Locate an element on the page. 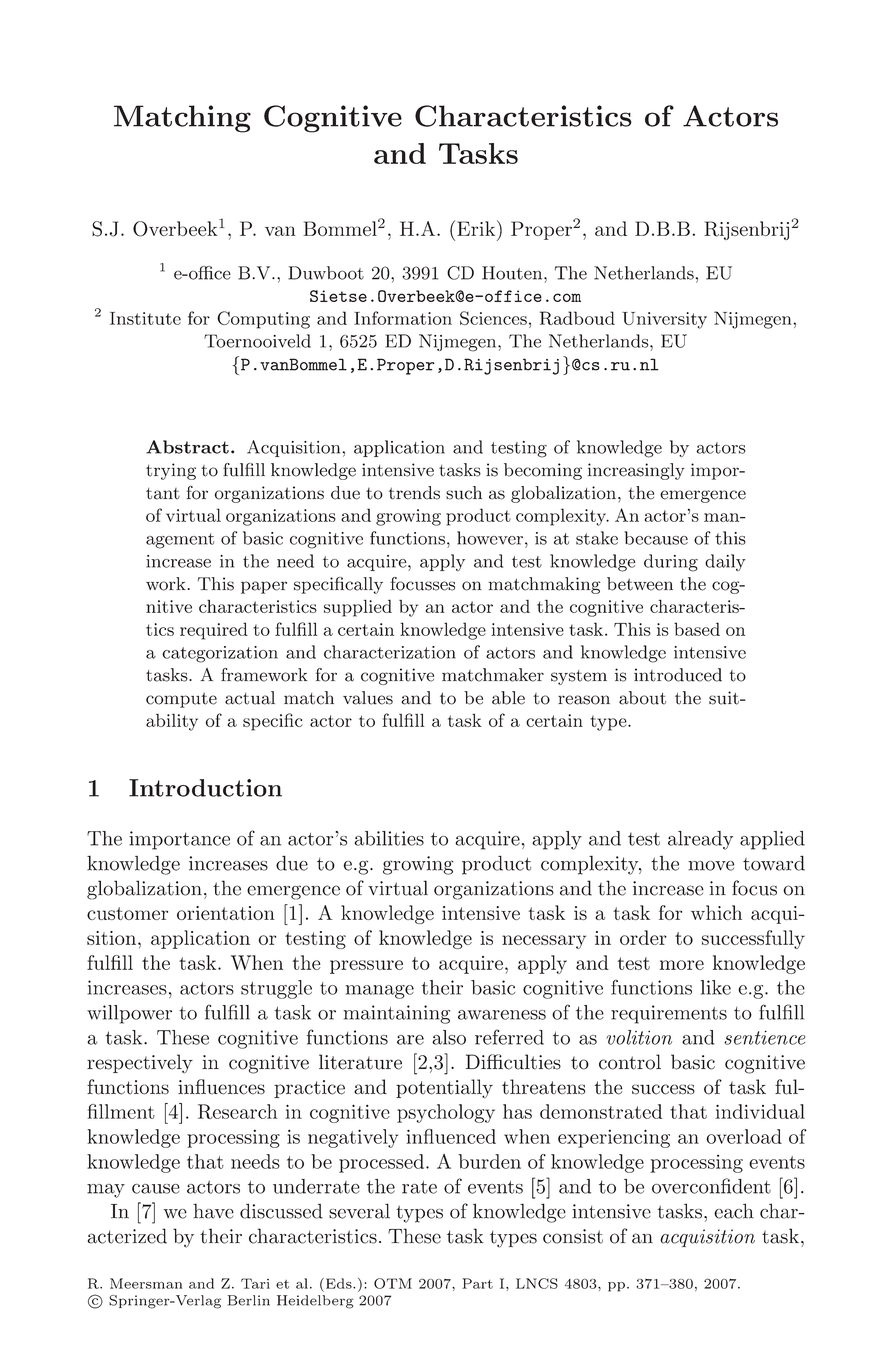 Image resolution: width=893 pixels, height=1372 pixels. introduced is located at coordinates (678, 675).
